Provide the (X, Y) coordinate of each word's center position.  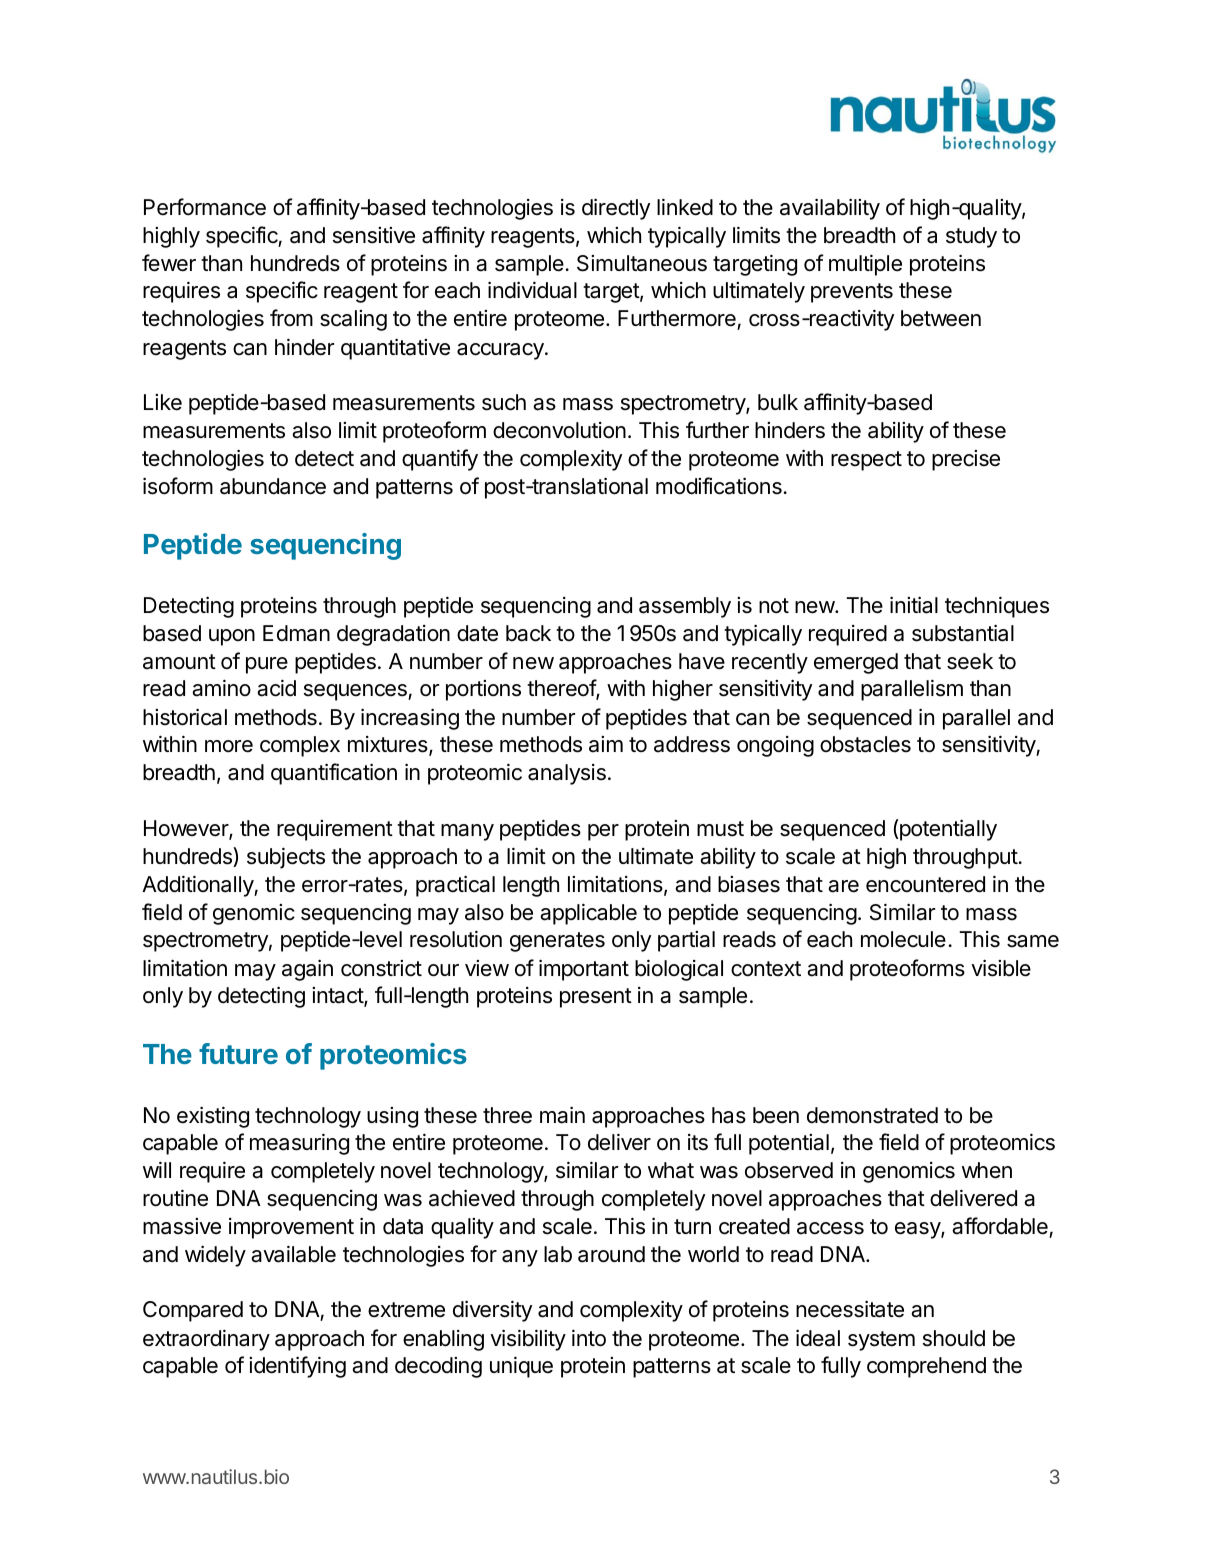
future (238, 1053)
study (971, 237)
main (562, 1115)
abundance (273, 486)
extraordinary (206, 1340)
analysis (567, 774)
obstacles (865, 744)
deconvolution (559, 430)
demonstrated (872, 1115)
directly (616, 209)
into (589, 1338)
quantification (334, 774)
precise (966, 460)
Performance (205, 207)
